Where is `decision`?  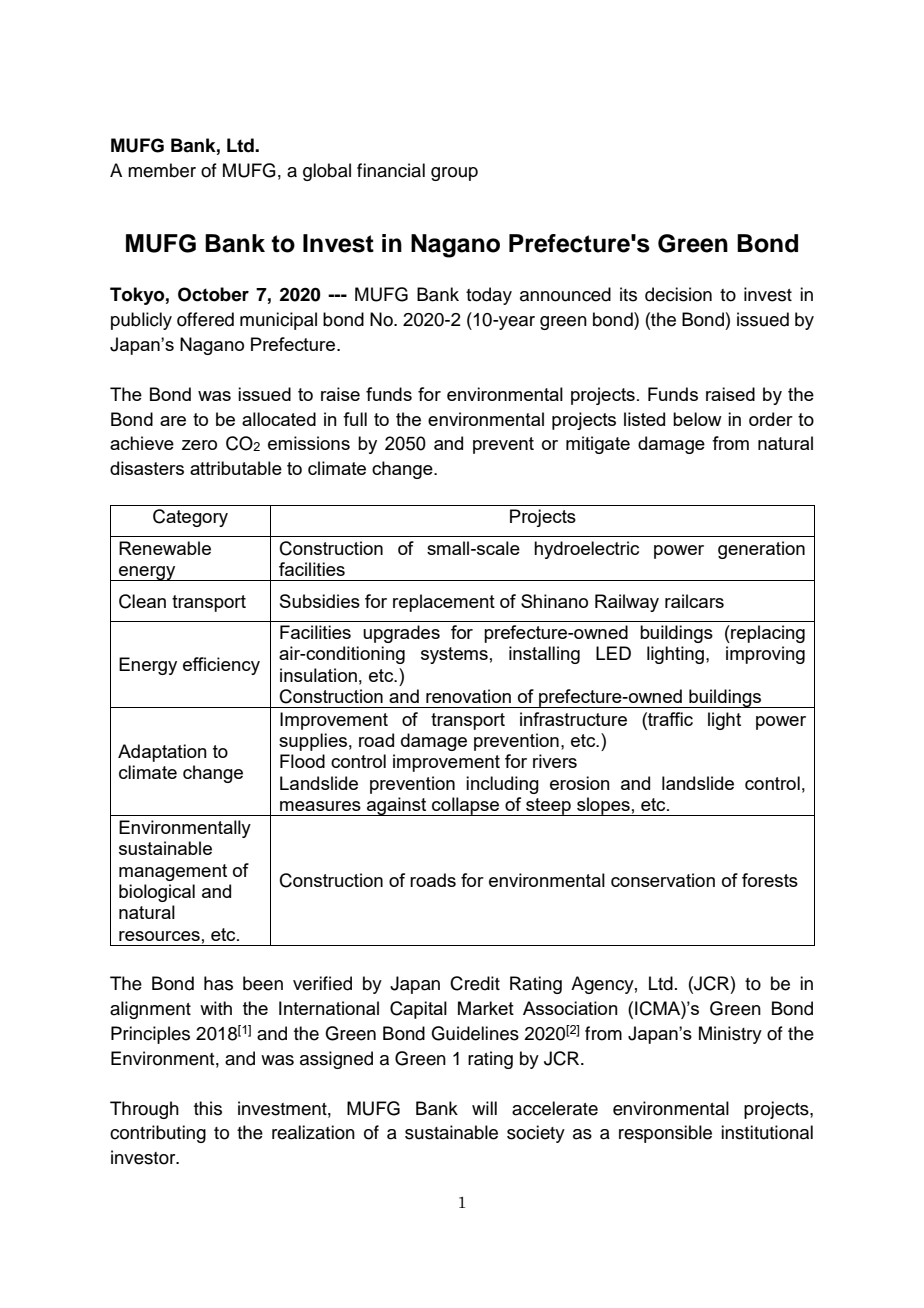
decision is located at coordinates (678, 294).
